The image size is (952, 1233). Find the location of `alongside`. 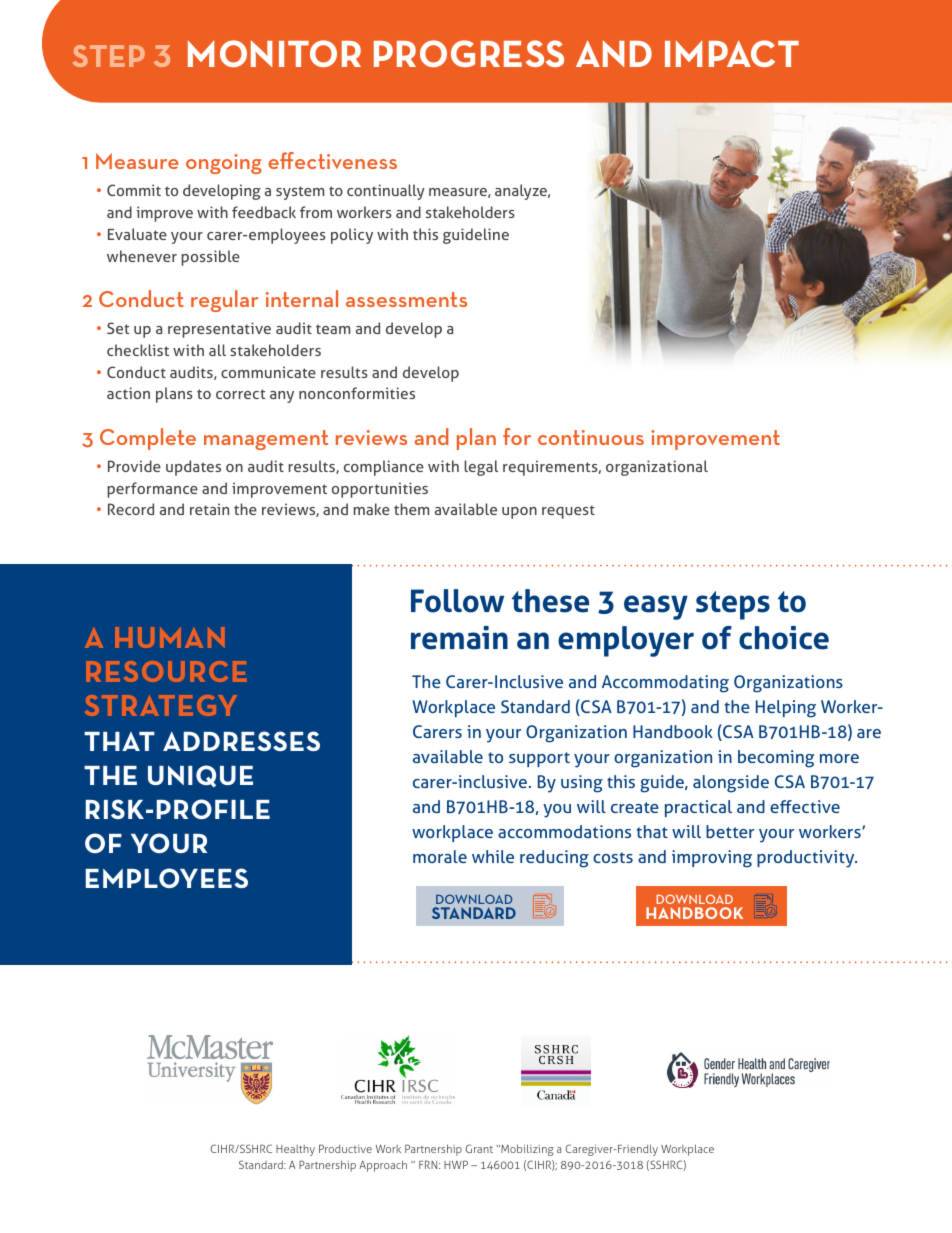

alongside is located at coordinates (731, 784).
